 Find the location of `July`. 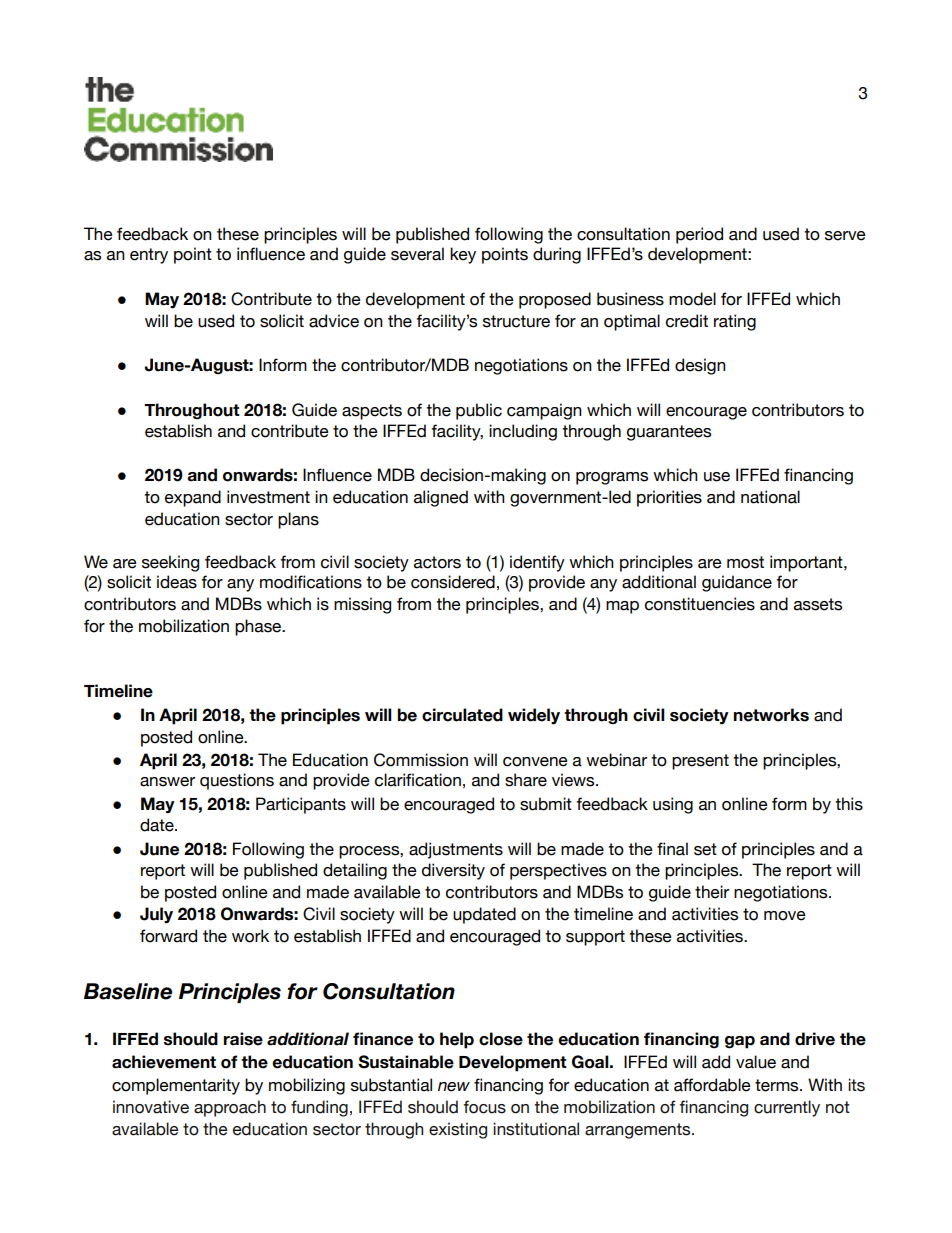

July is located at coordinates (156, 915).
